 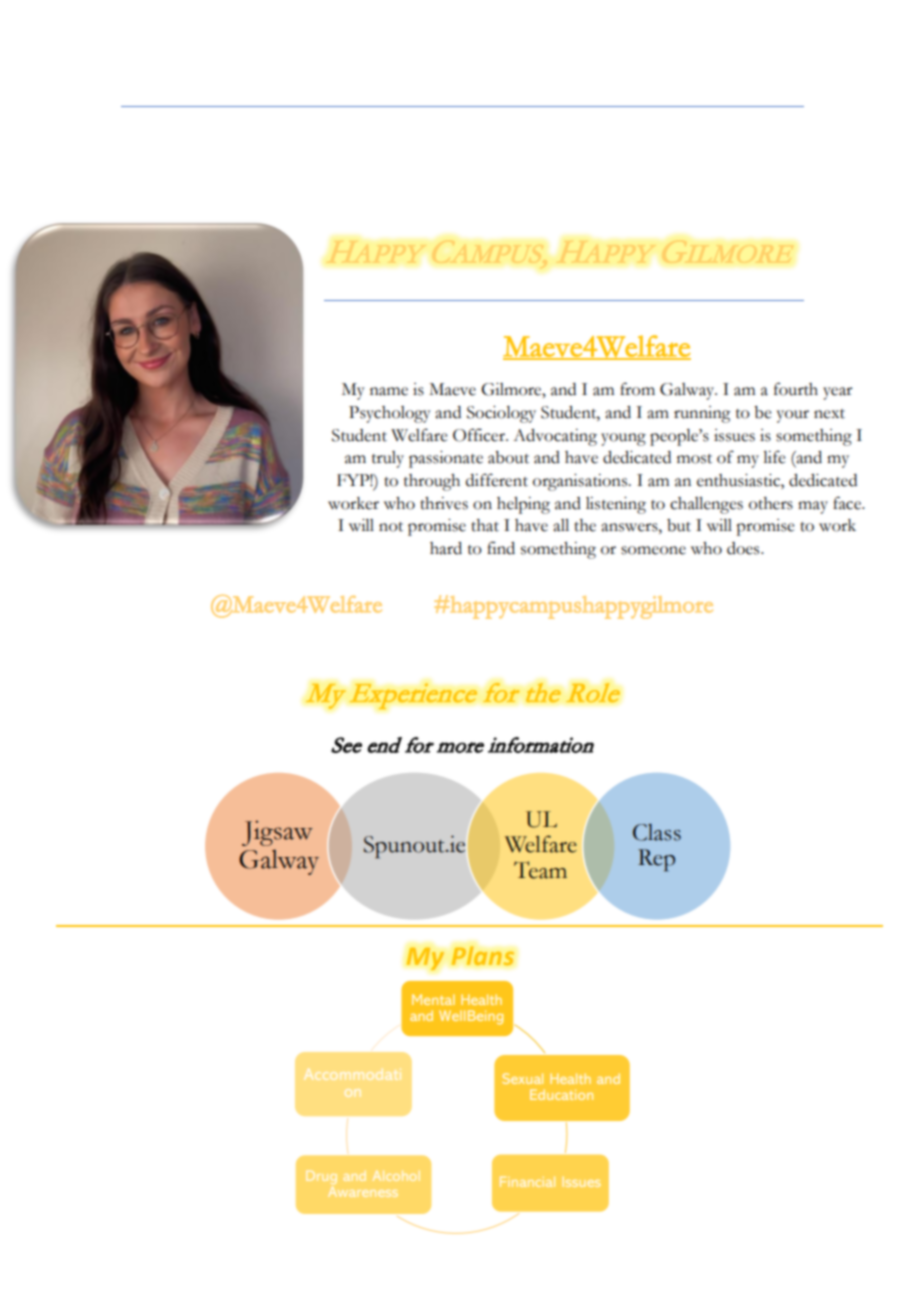 What do you see at coordinates (396, 1176) in the screenshot?
I see `Alcohol` at bounding box center [396, 1176].
